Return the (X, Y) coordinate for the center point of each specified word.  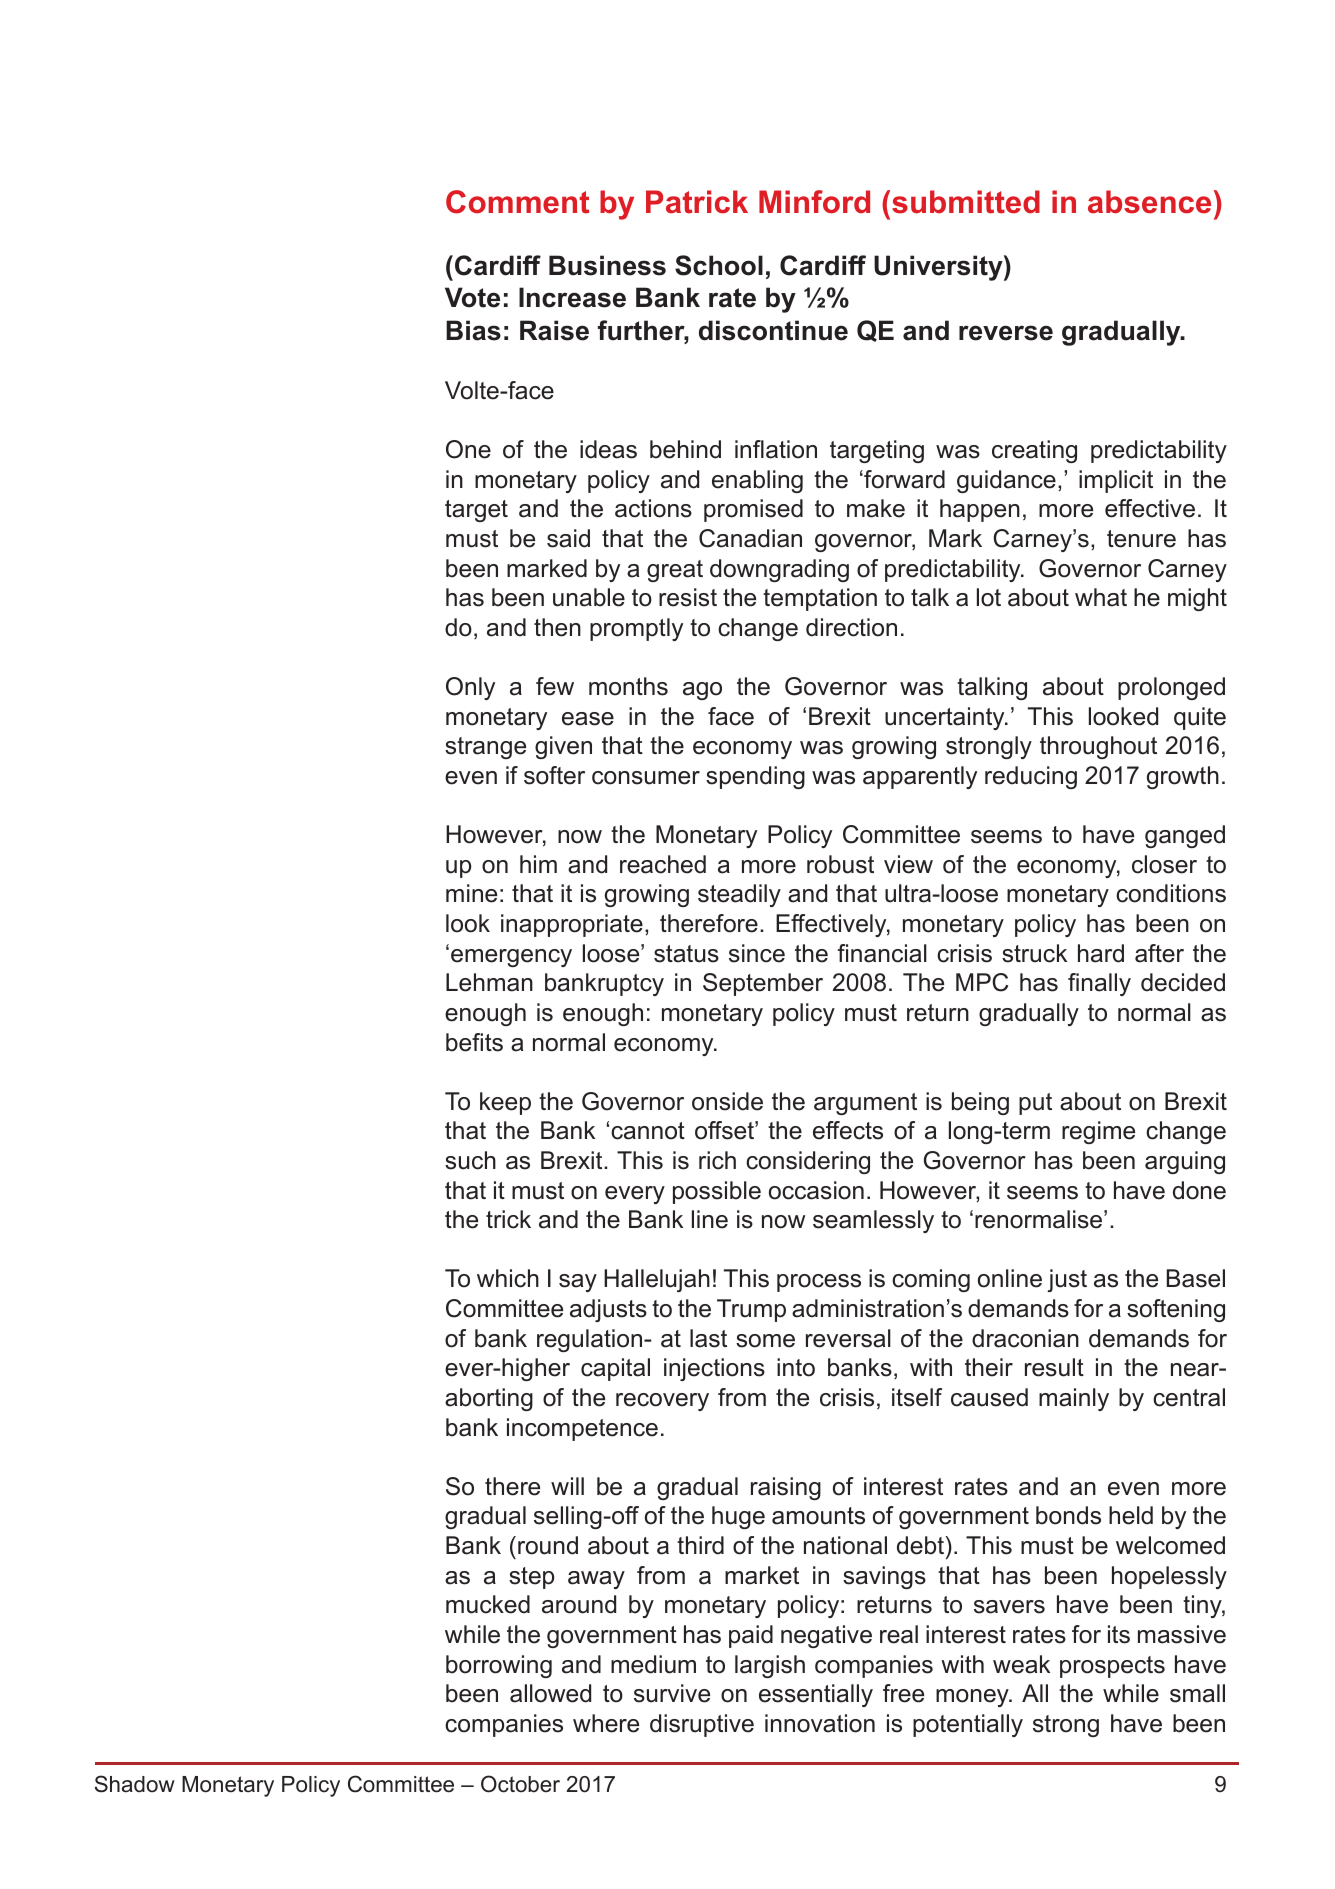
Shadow (135, 1784)
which (508, 1278)
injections (714, 1369)
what (1101, 597)
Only (470, 688)
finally (1099, 984)
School (719, 265)
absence (1149, 202)
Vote (472, 297)
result (1054, 1367)
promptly (636, 629)
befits (474, 1042)
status (686, 954)
